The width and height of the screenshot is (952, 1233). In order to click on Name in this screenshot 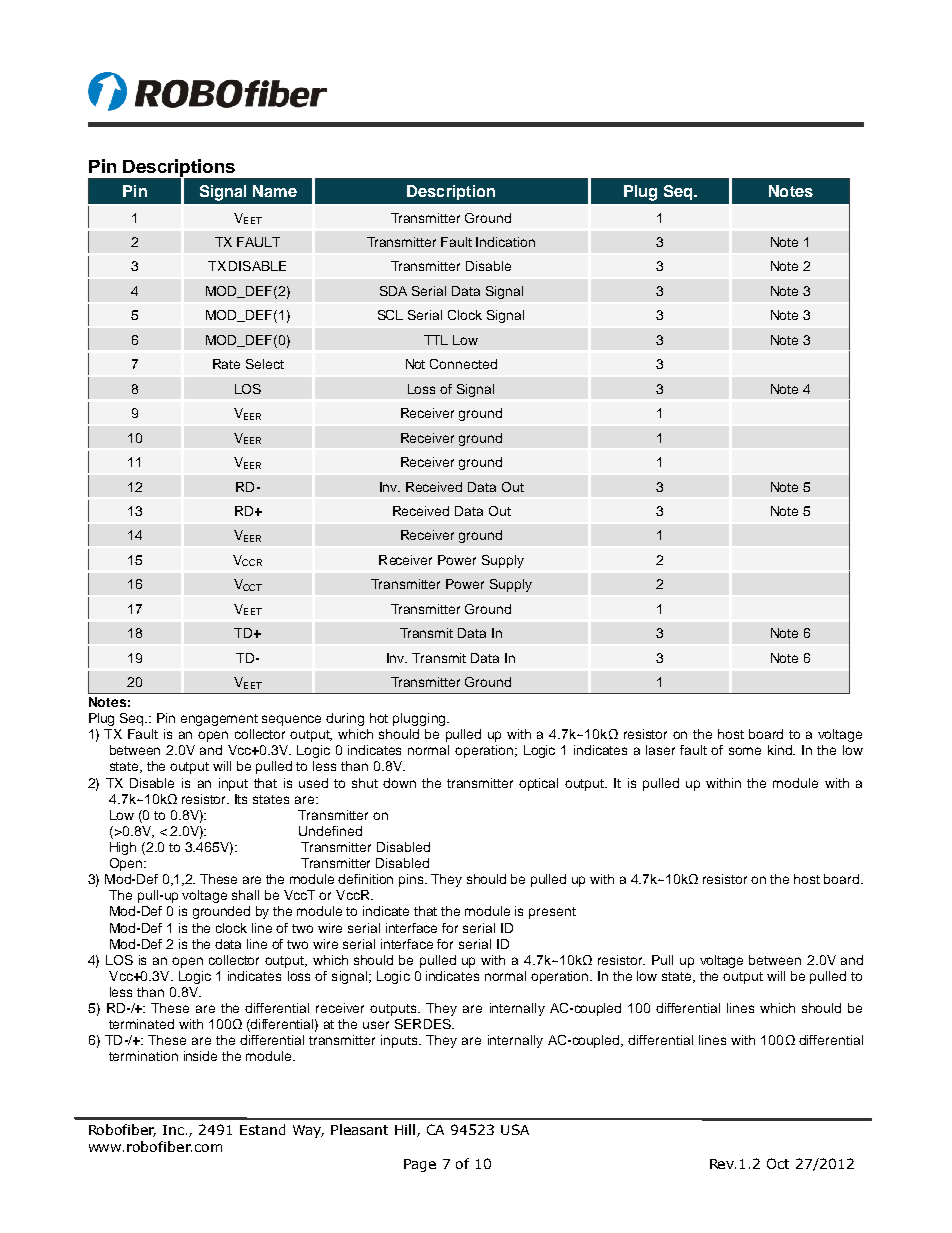, I will do `click(275, 191)`.
